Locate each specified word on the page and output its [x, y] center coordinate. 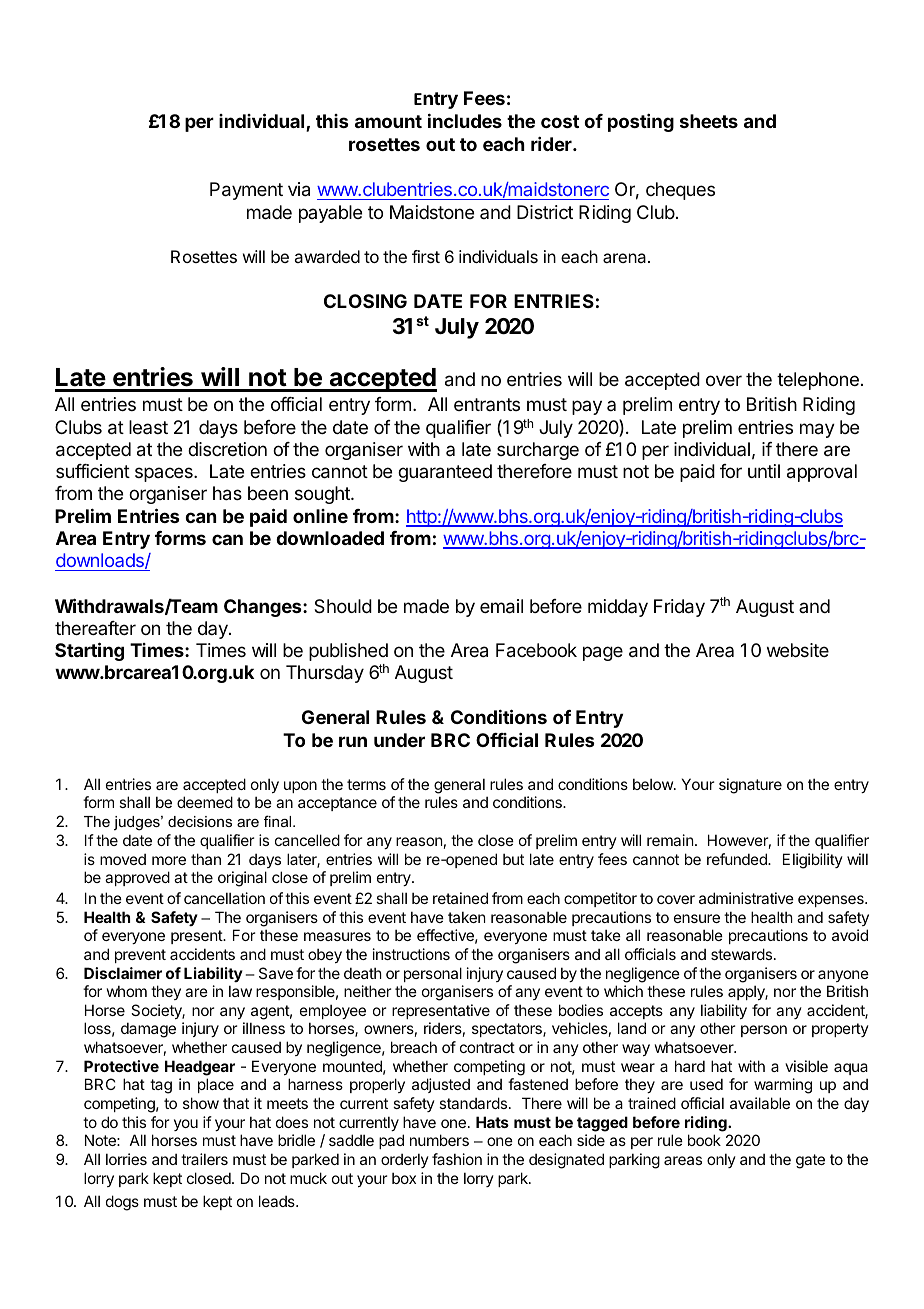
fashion [457, 1159]
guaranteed [445, 473]
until [764, 471]
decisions [200, 821]
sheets [709, 121]
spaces [165, 474]
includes [465, 120]
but [513, 859]
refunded [738, 859]
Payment [246, 191]
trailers [204, 1159]
